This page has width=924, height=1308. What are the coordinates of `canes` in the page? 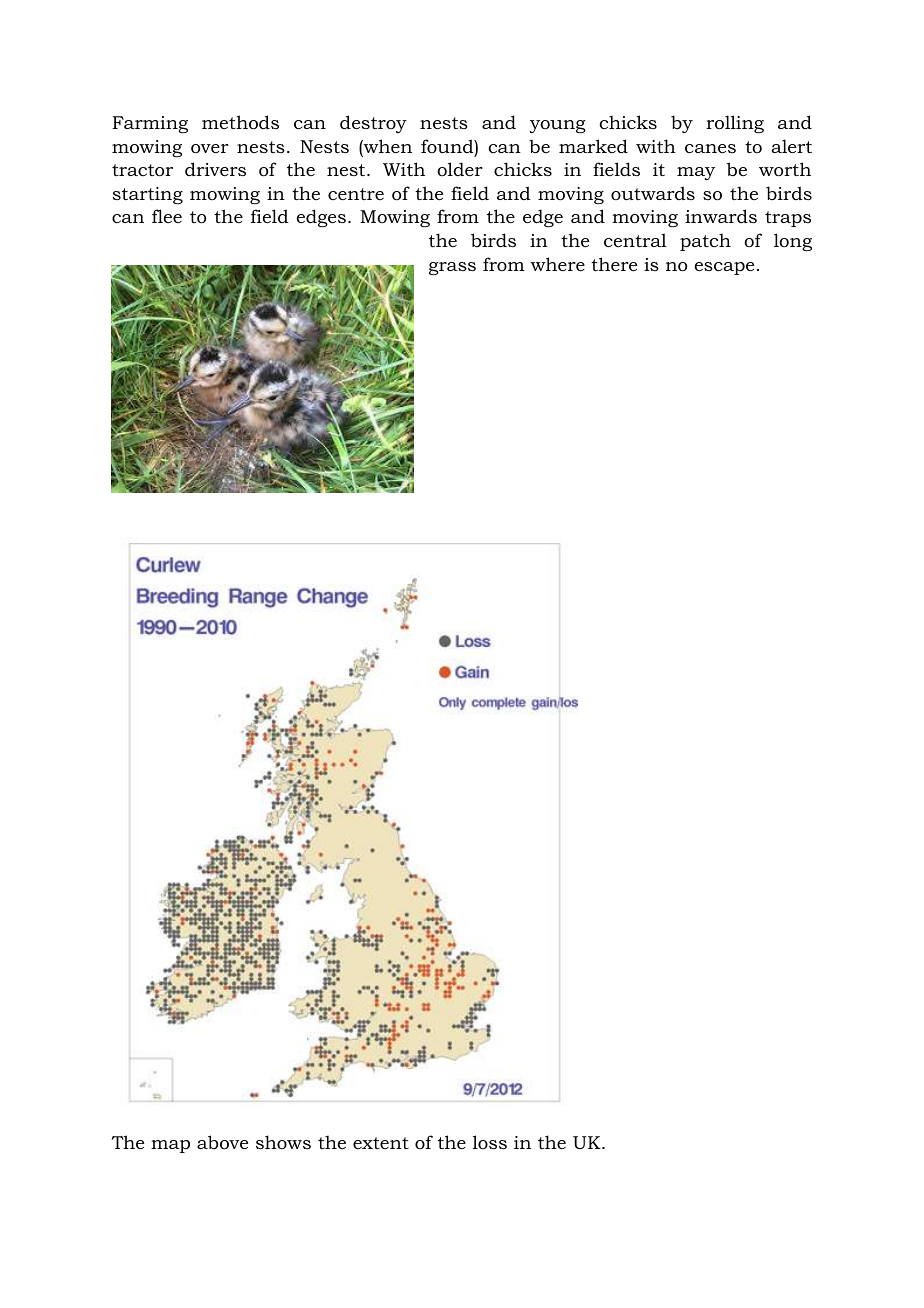 It's located at (710, 149).
